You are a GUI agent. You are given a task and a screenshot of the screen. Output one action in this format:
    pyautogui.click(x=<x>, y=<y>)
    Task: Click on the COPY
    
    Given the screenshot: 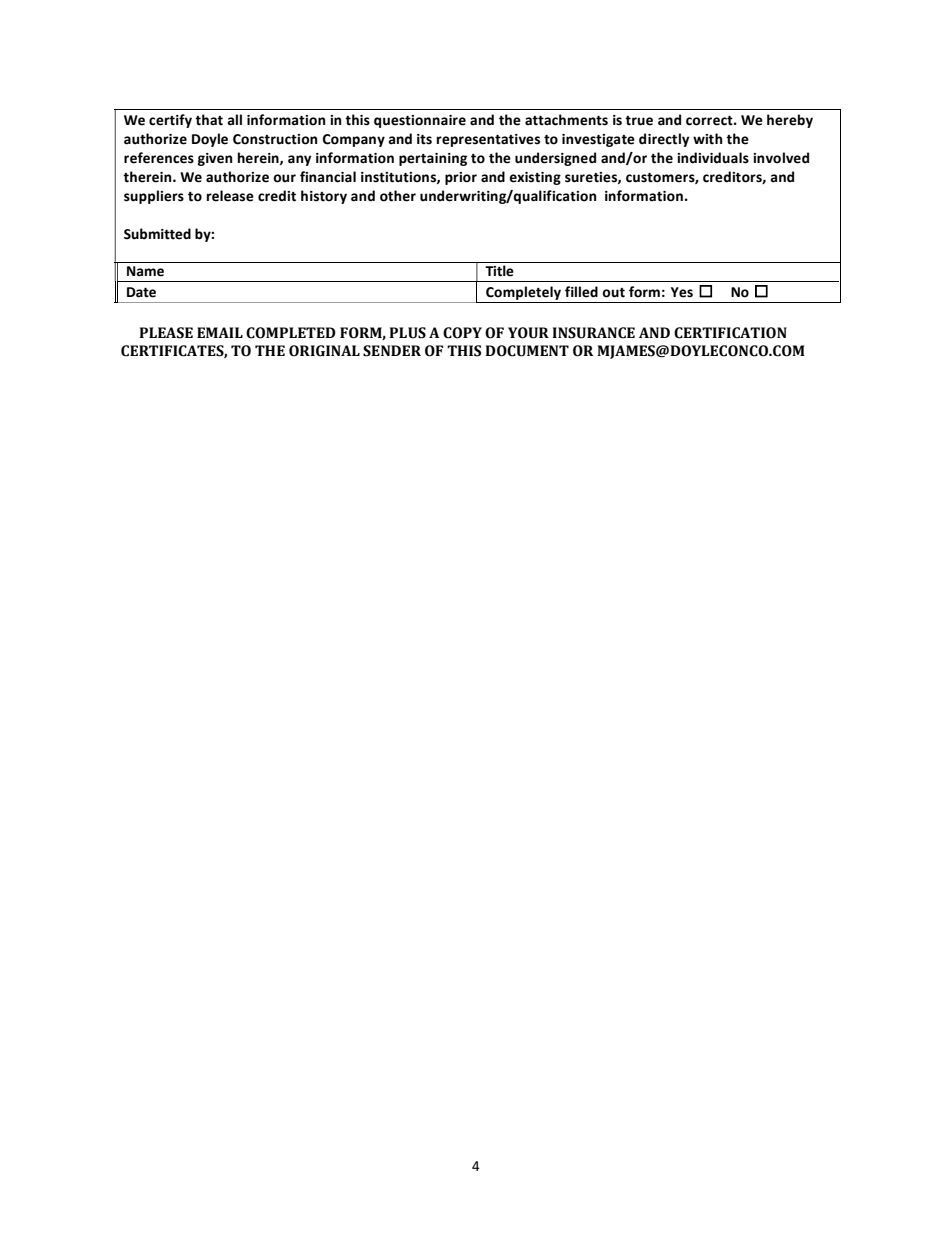 What is the action you would take?
    pyautogui.click(x=462, y=333)
